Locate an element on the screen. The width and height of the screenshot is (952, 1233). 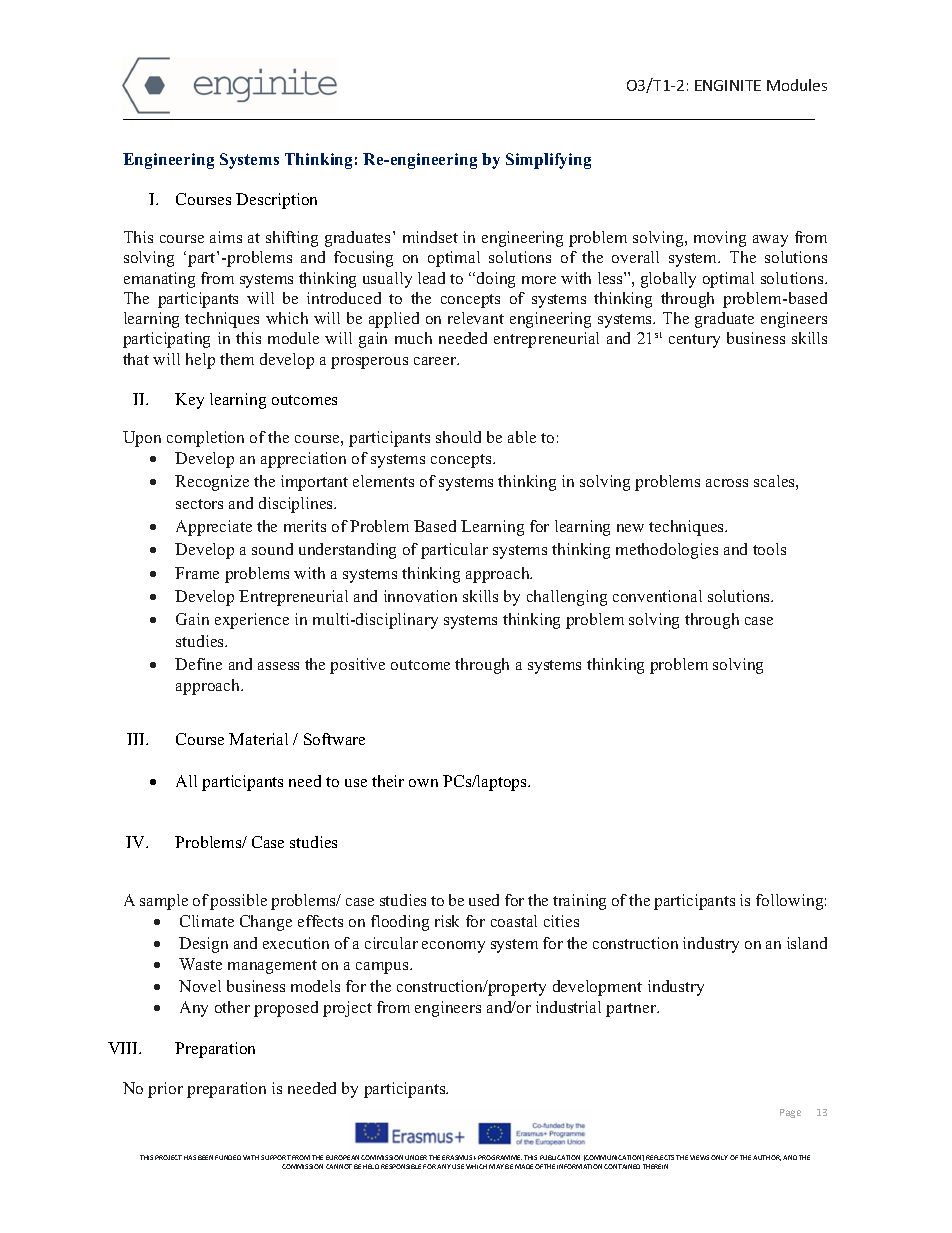
possible is located at coordinates (238, 902).
